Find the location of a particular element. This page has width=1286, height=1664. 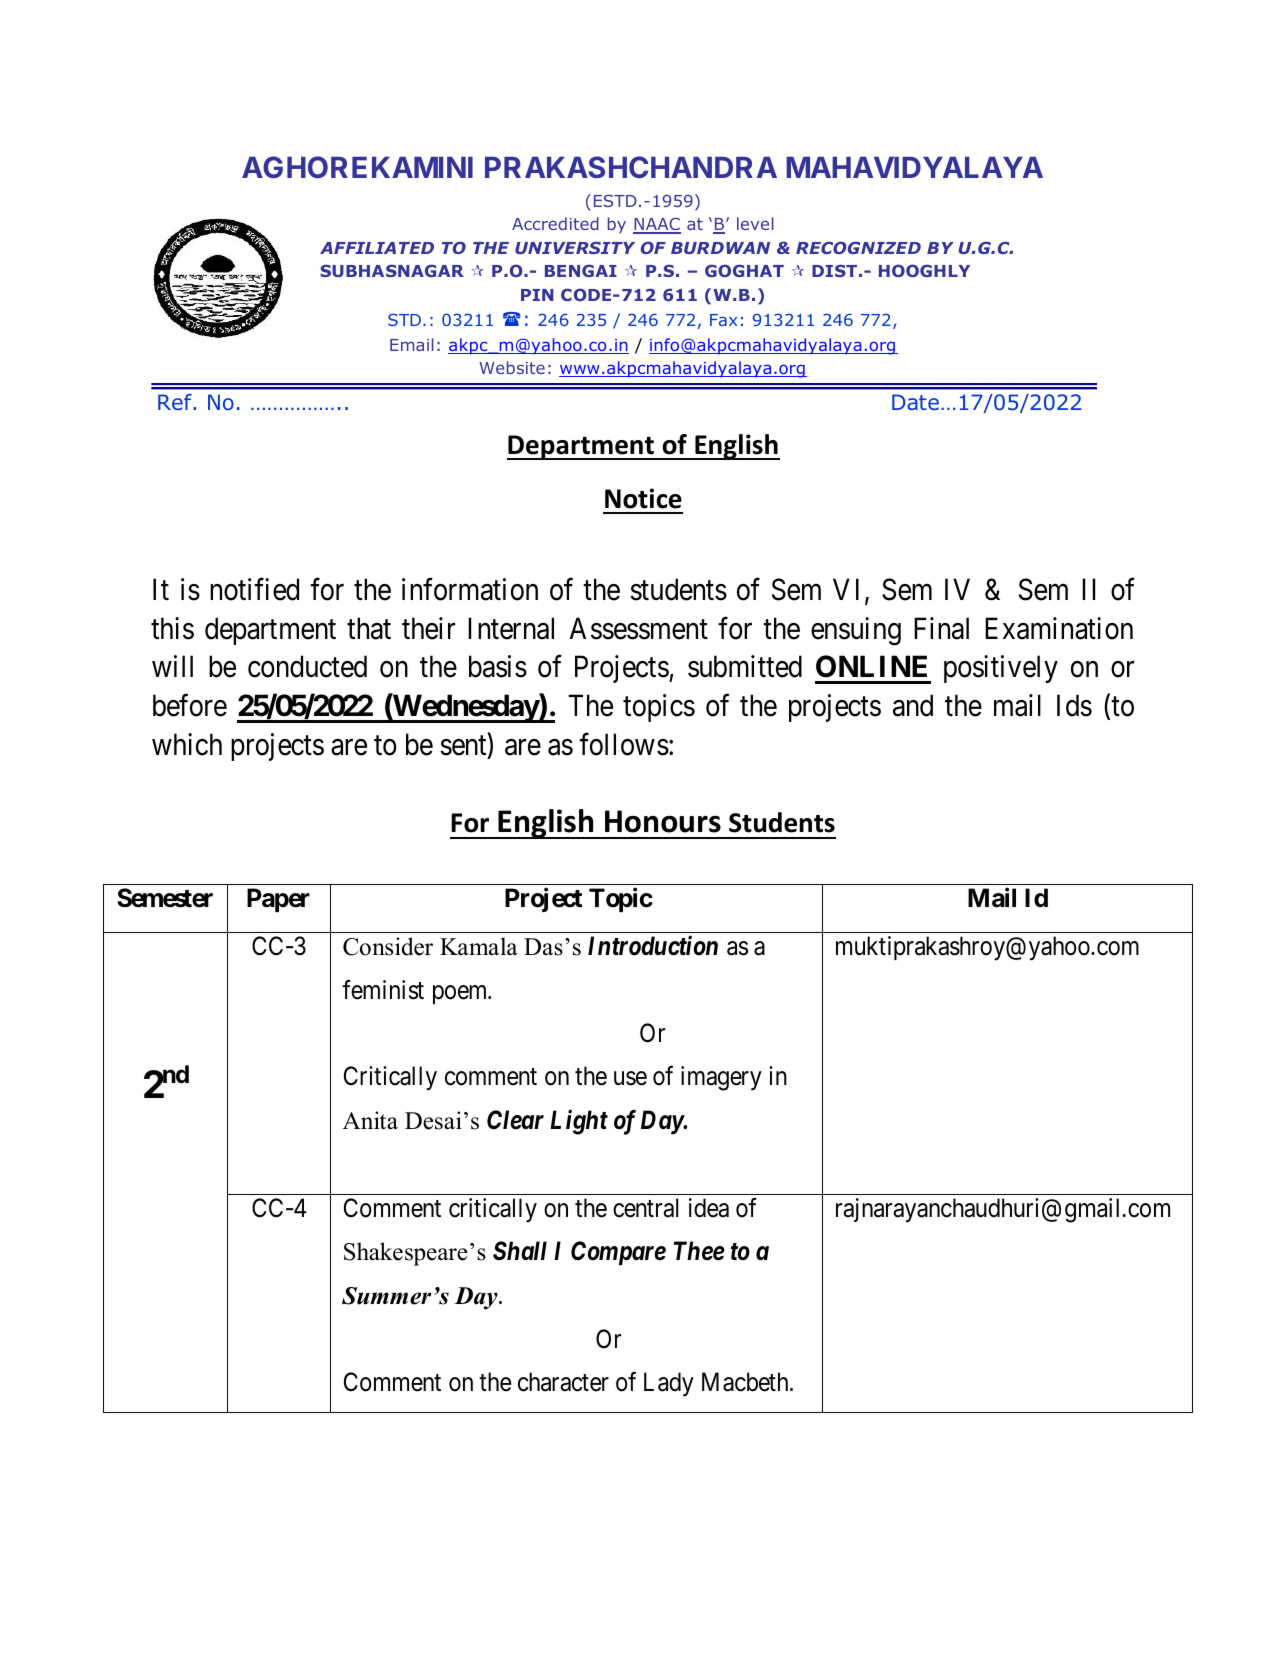

Final is located at coordinates (941, 628).
